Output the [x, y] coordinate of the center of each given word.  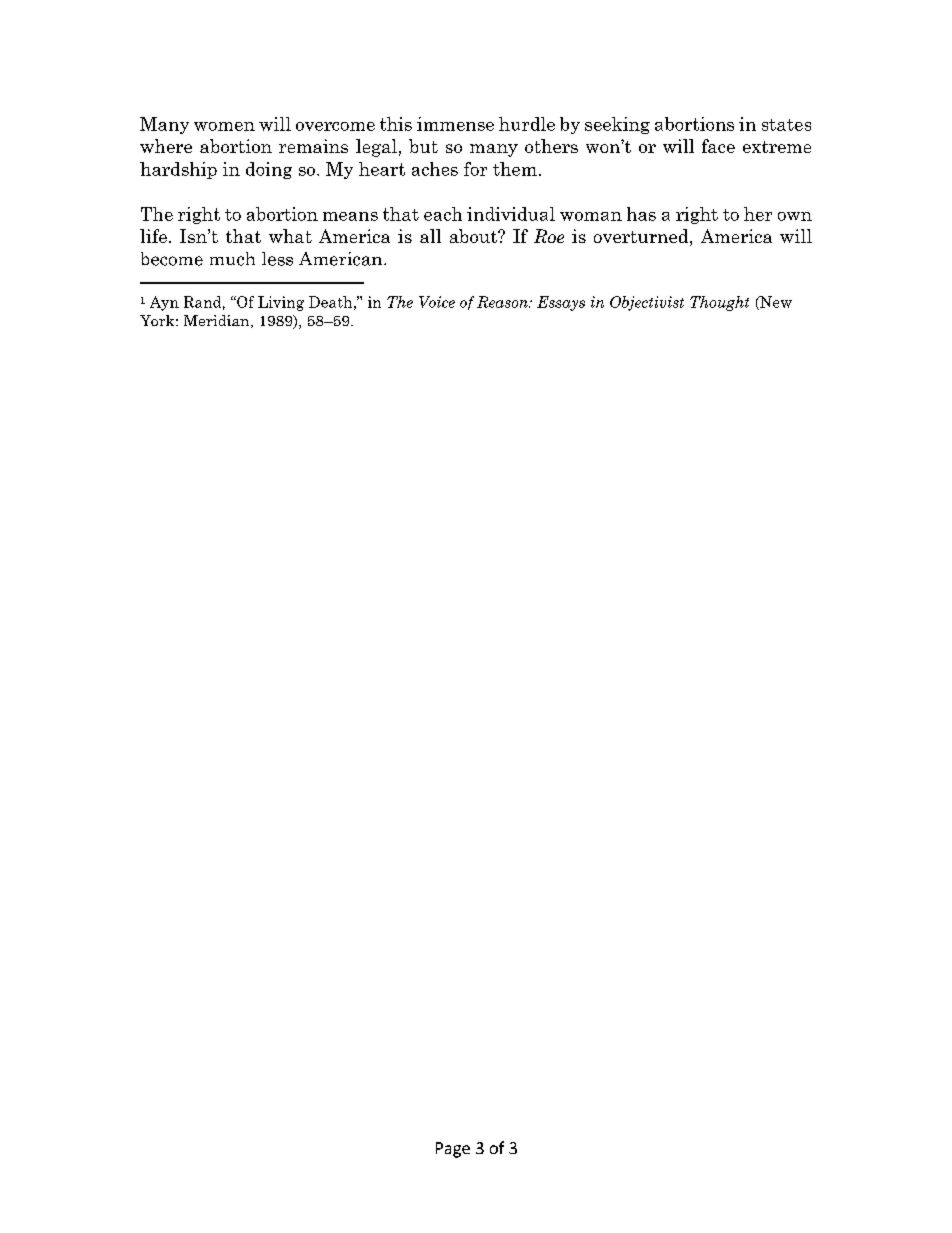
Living [281, 303]
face [718, 146]
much [232, 259]
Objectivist [647, 303]
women [224, 126]
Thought [719, 303]
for [475, 169]
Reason [503, 302]
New [775, 303]
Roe [549, 236]
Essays [561, 303]
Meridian [218, 321]
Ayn [164, 303]
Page [453, 1150]
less [277, 259]
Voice [437, 302]
